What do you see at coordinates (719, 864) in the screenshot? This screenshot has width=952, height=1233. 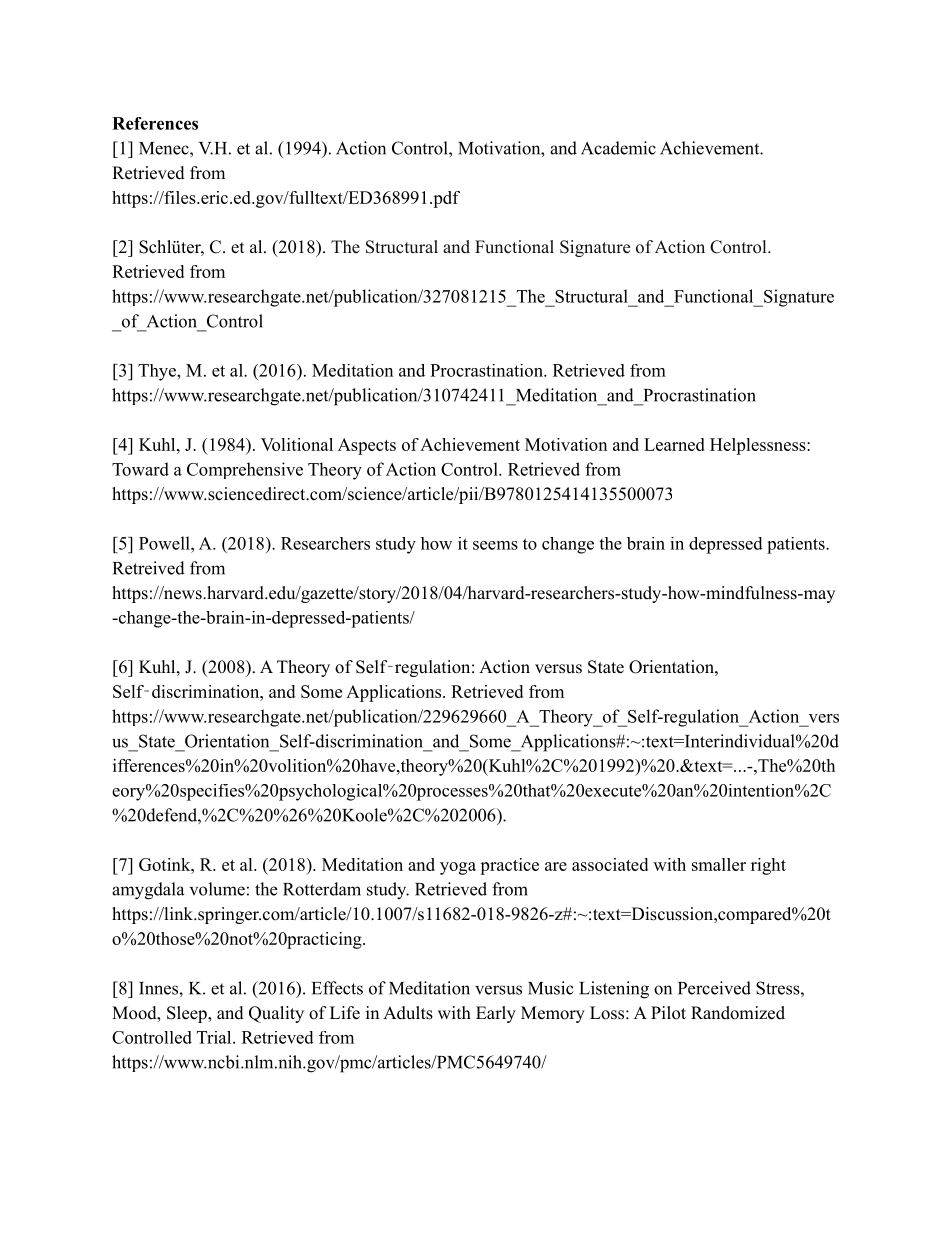 I see `smaller` at bounding box center [719, 864].
